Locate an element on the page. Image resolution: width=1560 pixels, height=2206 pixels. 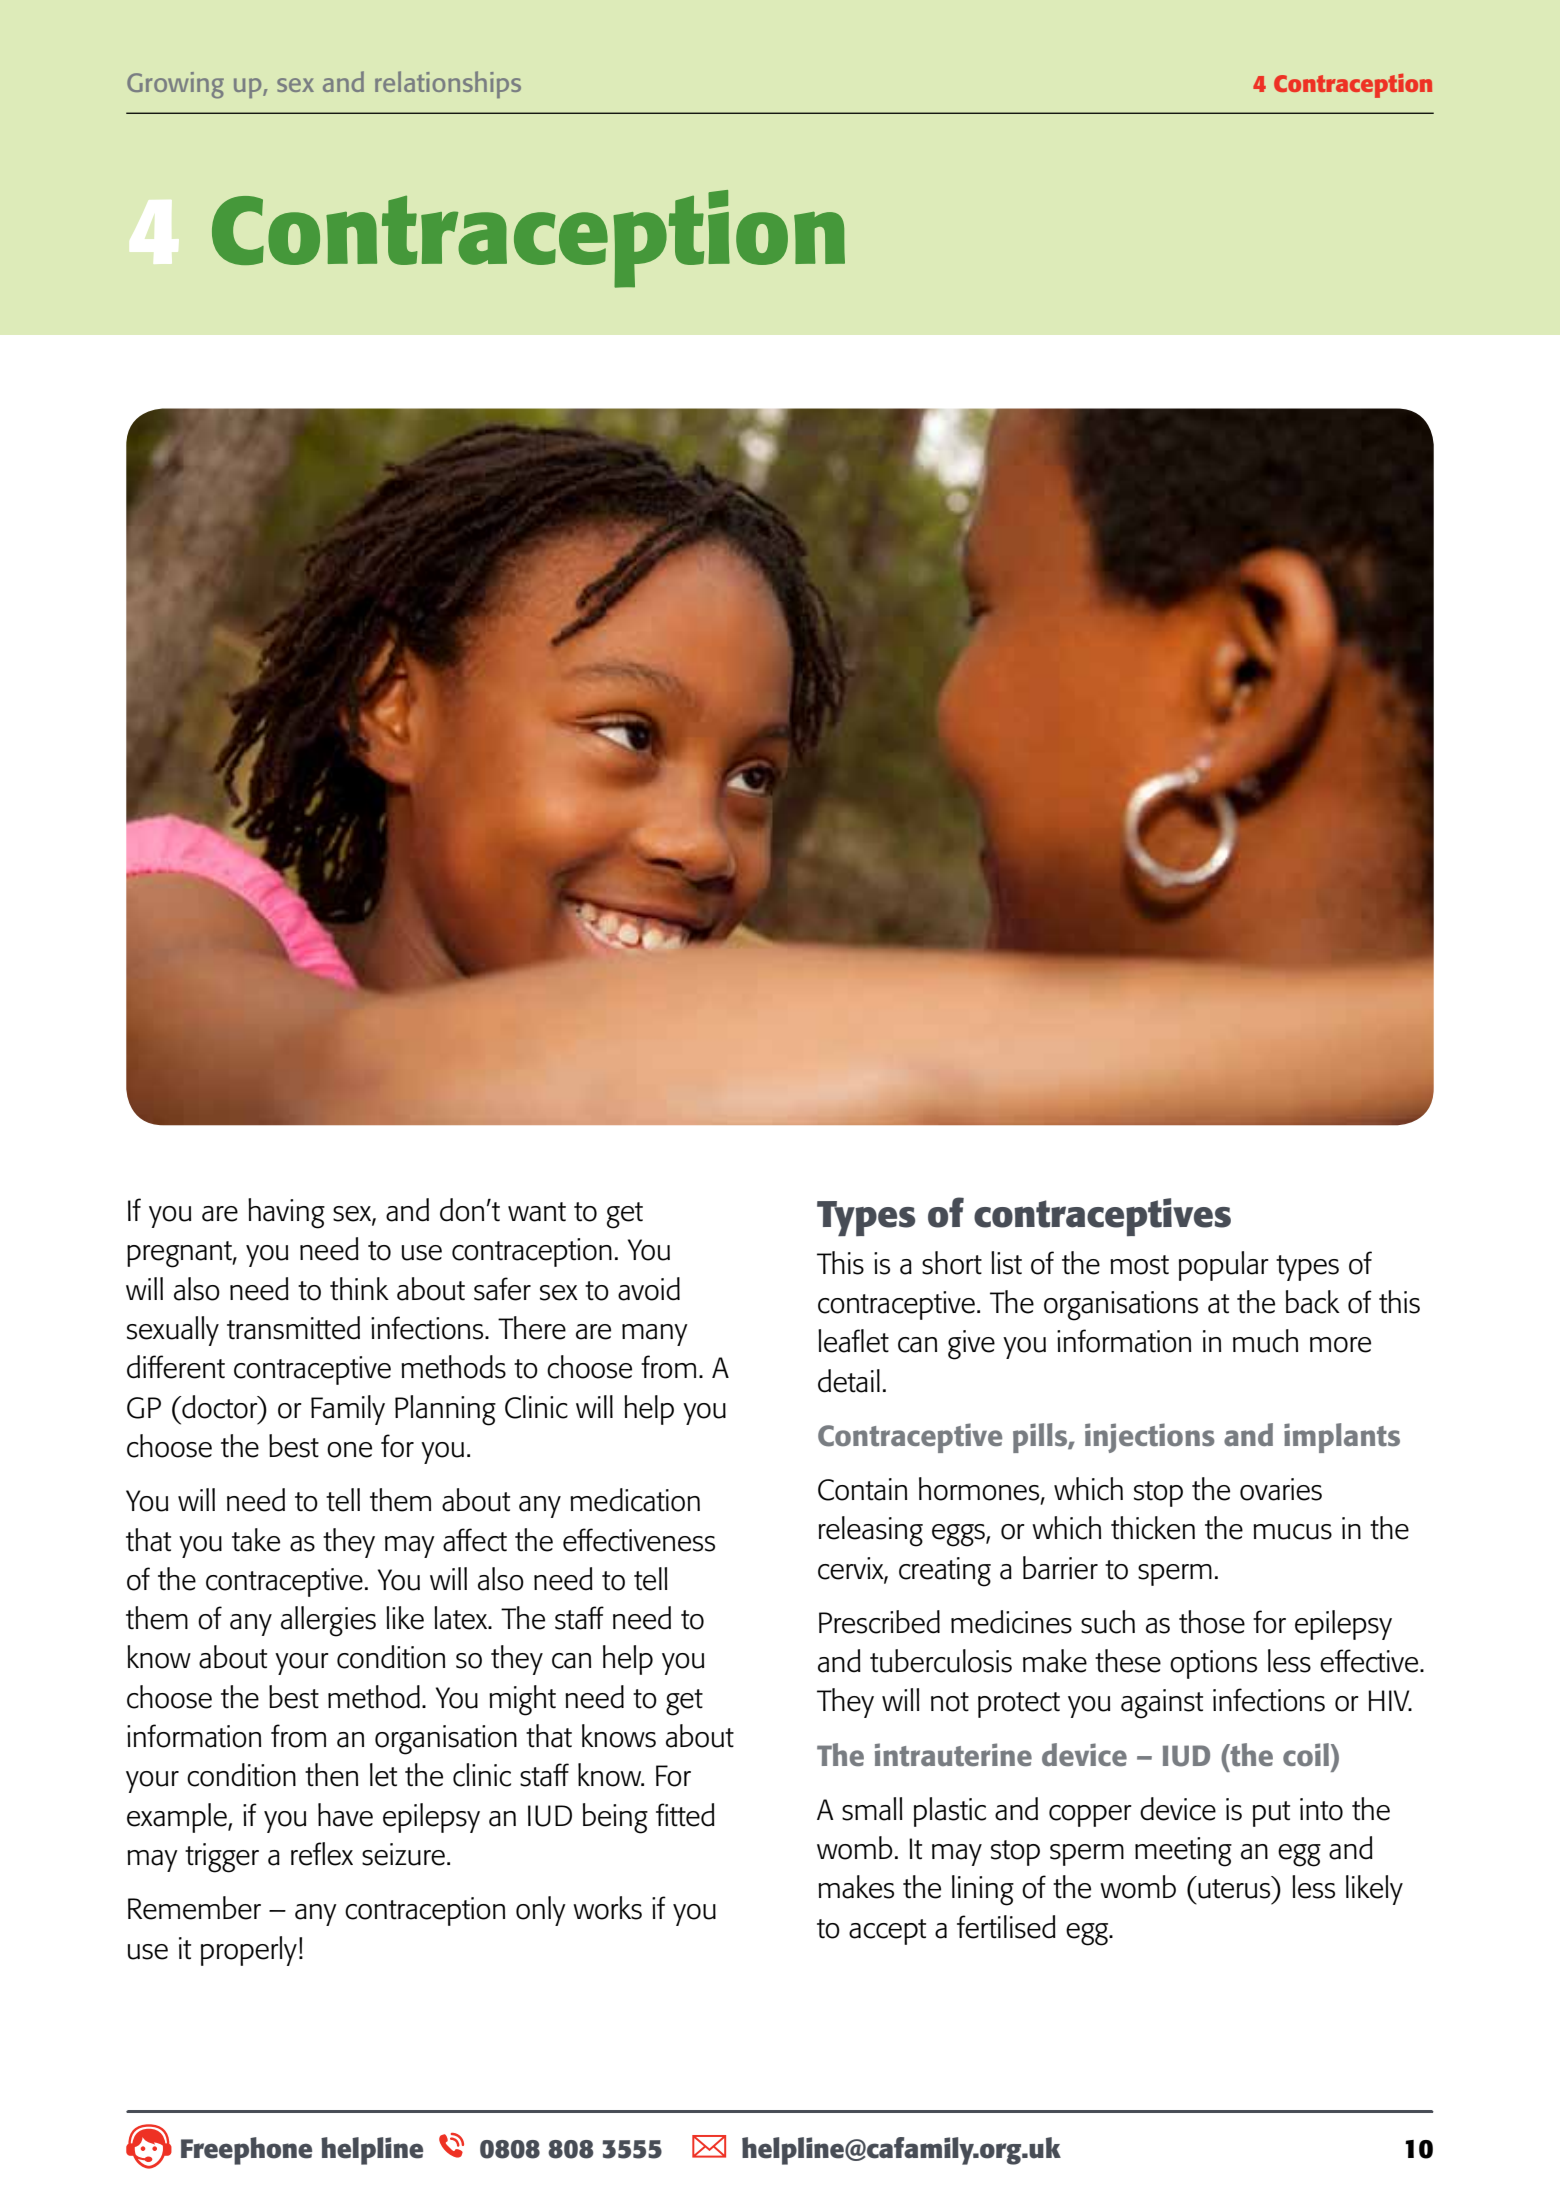
much is located at coordinates (1265, 1341).
